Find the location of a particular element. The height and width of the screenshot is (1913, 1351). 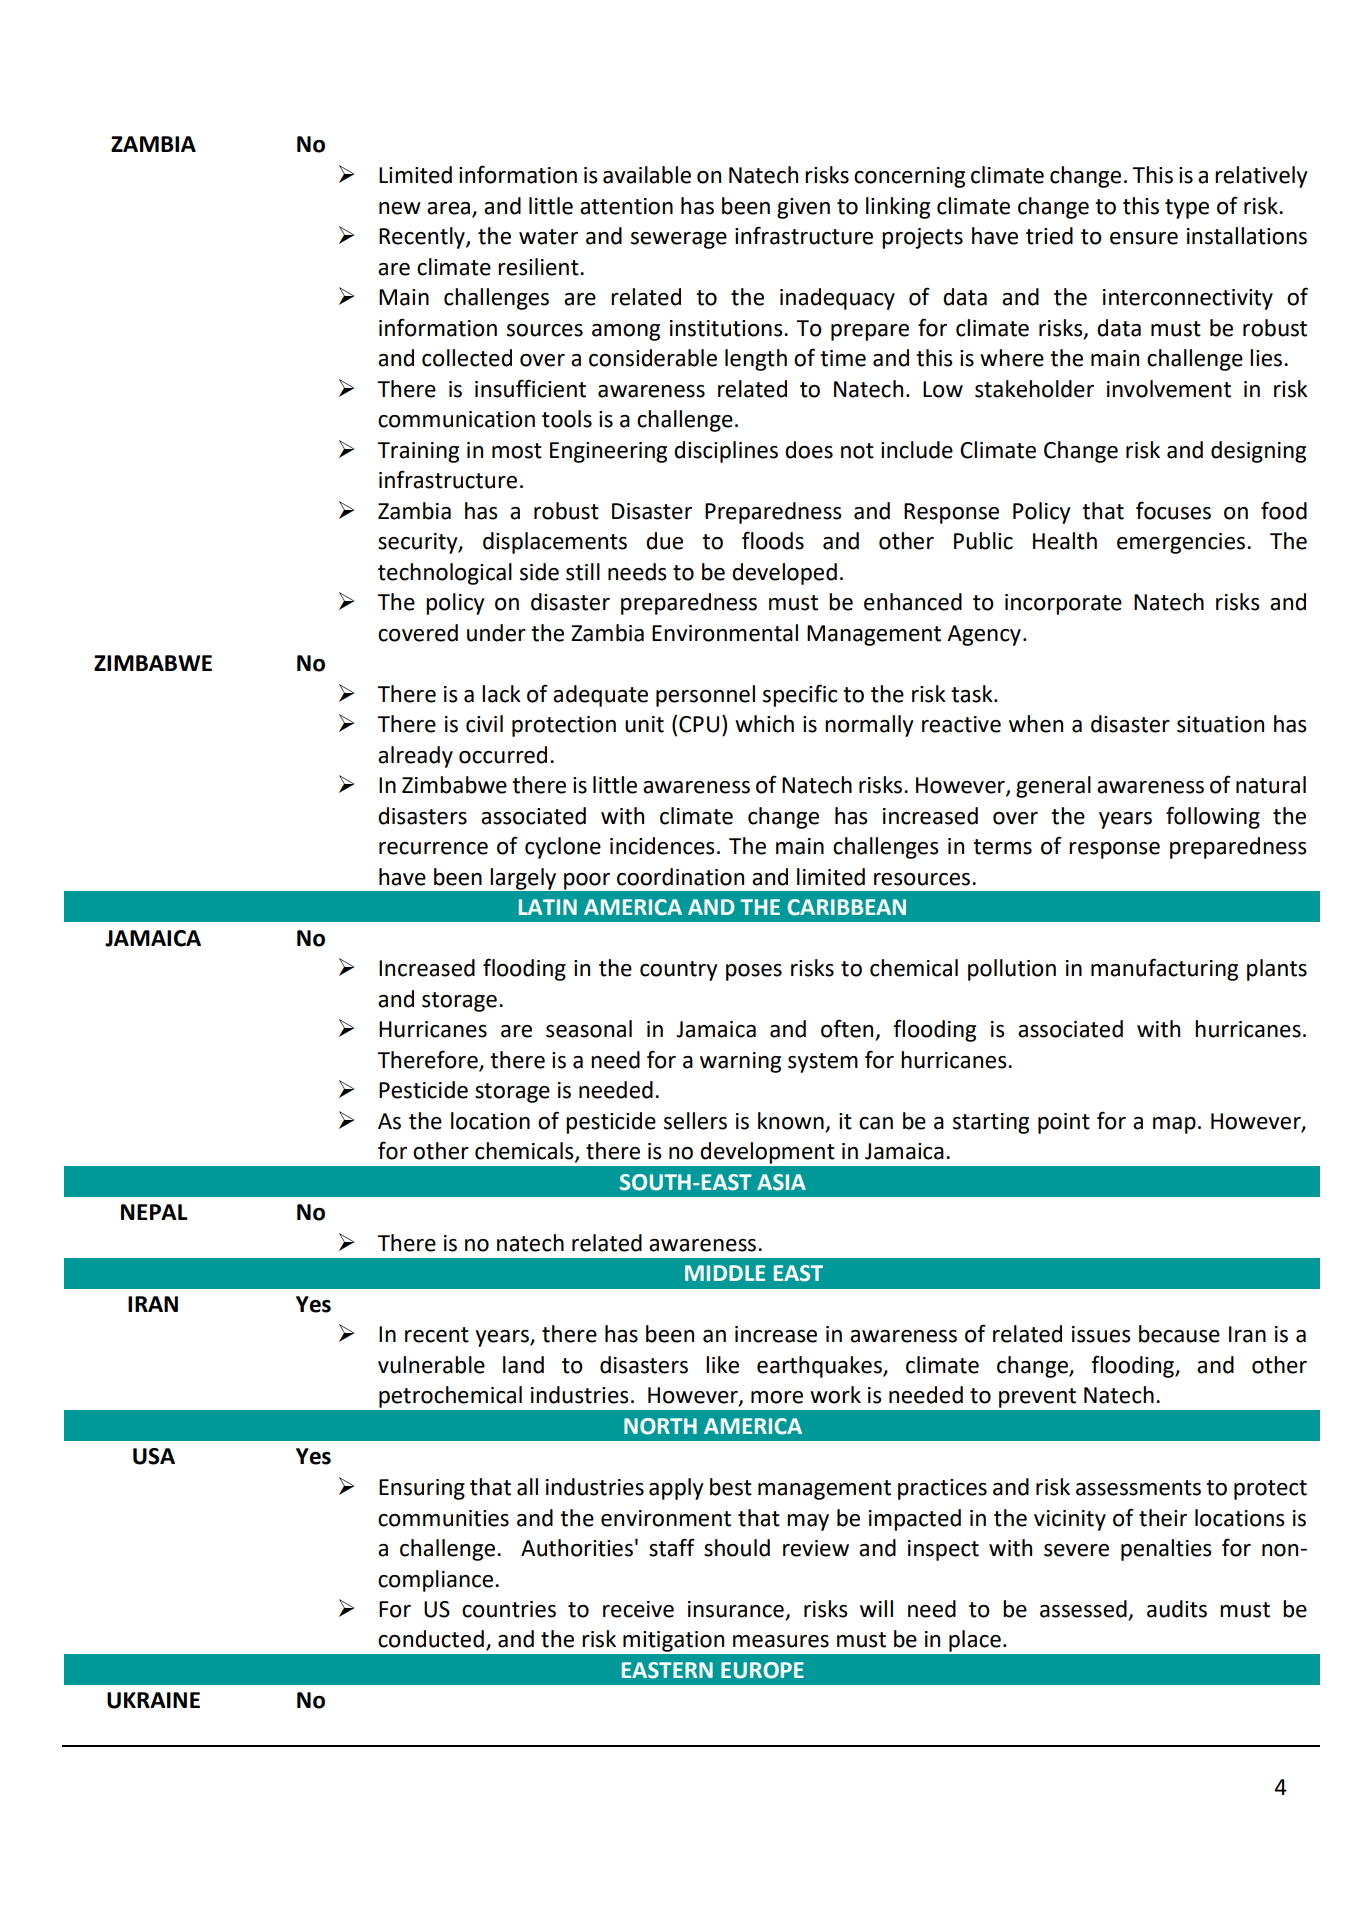

NEPAL is located at coordinates (154, 1212).
